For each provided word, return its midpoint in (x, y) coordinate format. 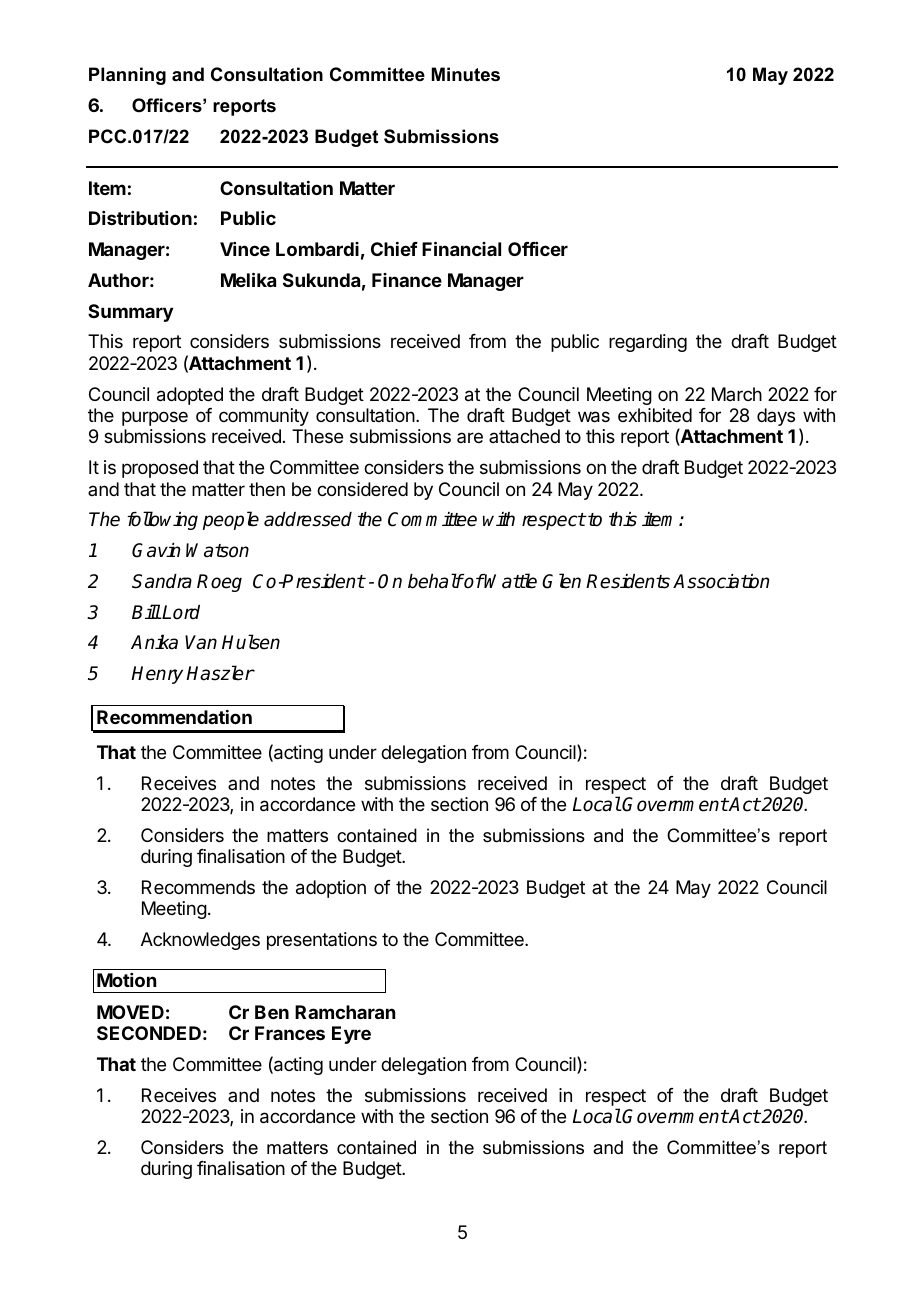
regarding (648, 343)
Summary (130, 313)
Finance (407, 280)
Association (721, 581)
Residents (628, 581)
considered (362, 489)
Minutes (466, 74)
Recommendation (174, 717)
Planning (127, 76)
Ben (272, 1012)
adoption (331, 889)
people (231, 520)
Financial (461, 248)
